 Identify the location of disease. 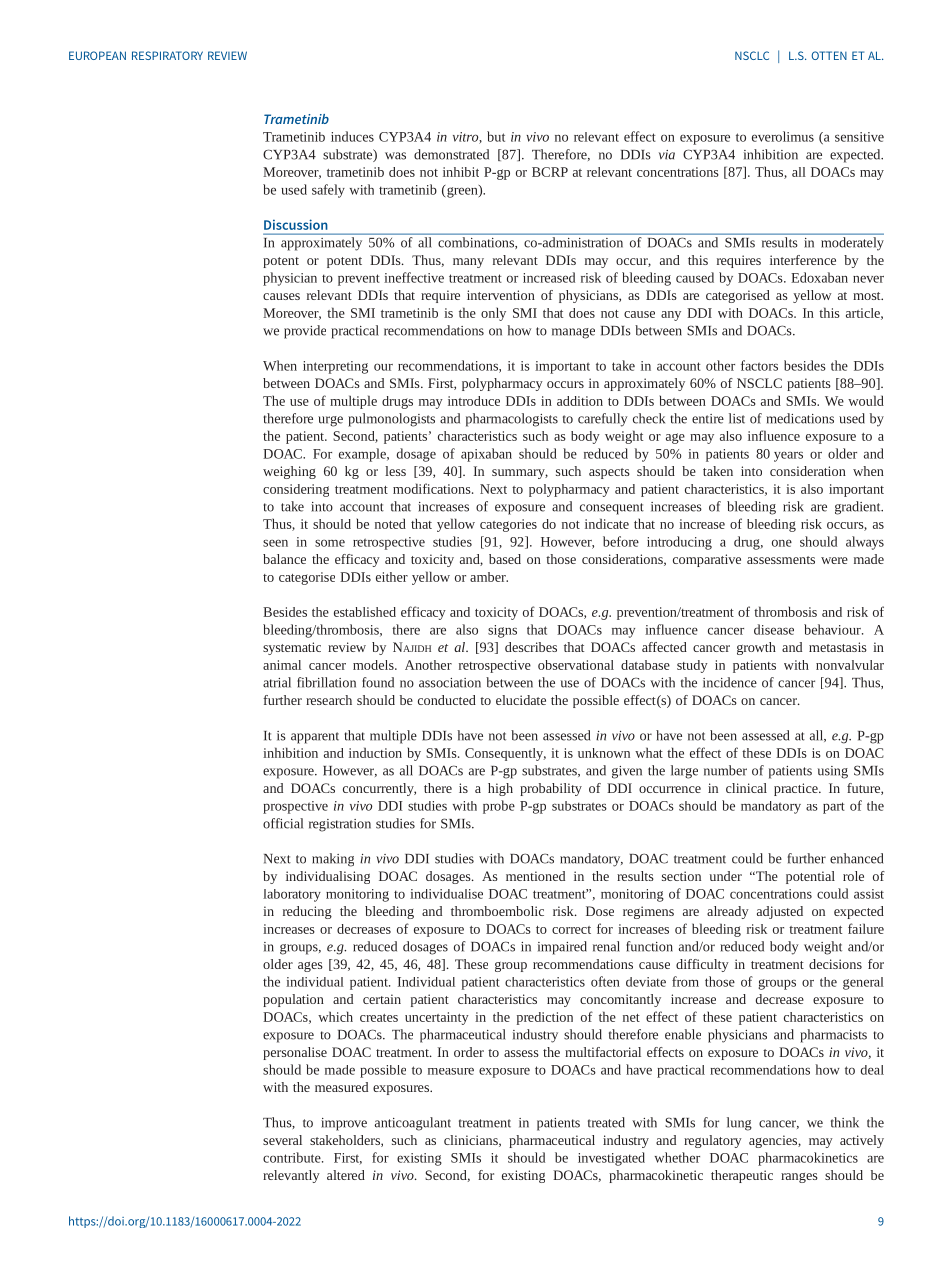
(774, 629).
